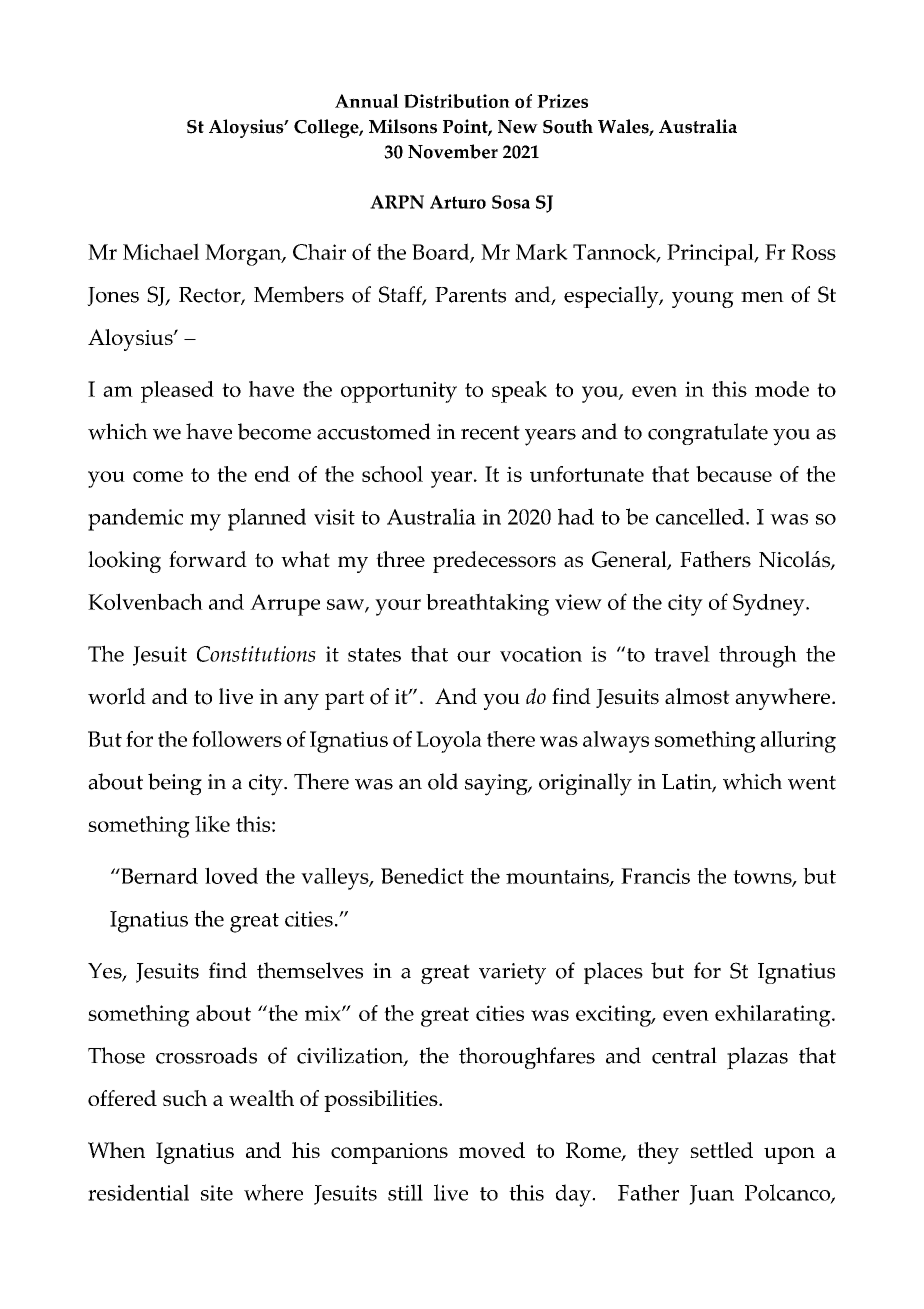 This document has width=924, height=1309. What do you see at coordinates (161, 251) in the document?
I see `Michael` at bounding box center [161, 251].
